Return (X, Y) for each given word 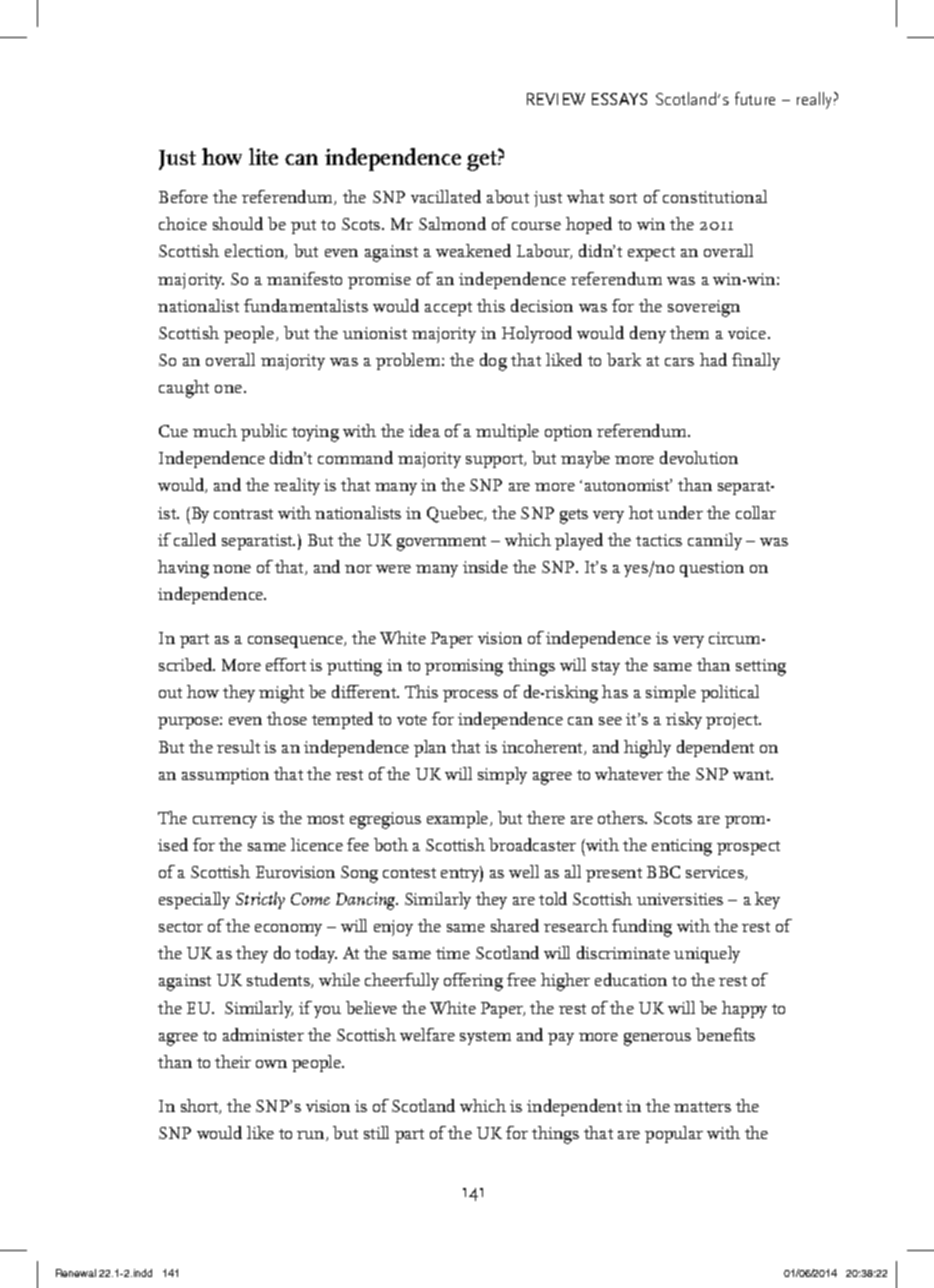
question (712, 569)
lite (263, 156)
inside (485, 566)
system (485, 1038)
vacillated (446, 196)
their (233, 1061)
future (755, 98)
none (232, 569)
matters (702, 1107)
